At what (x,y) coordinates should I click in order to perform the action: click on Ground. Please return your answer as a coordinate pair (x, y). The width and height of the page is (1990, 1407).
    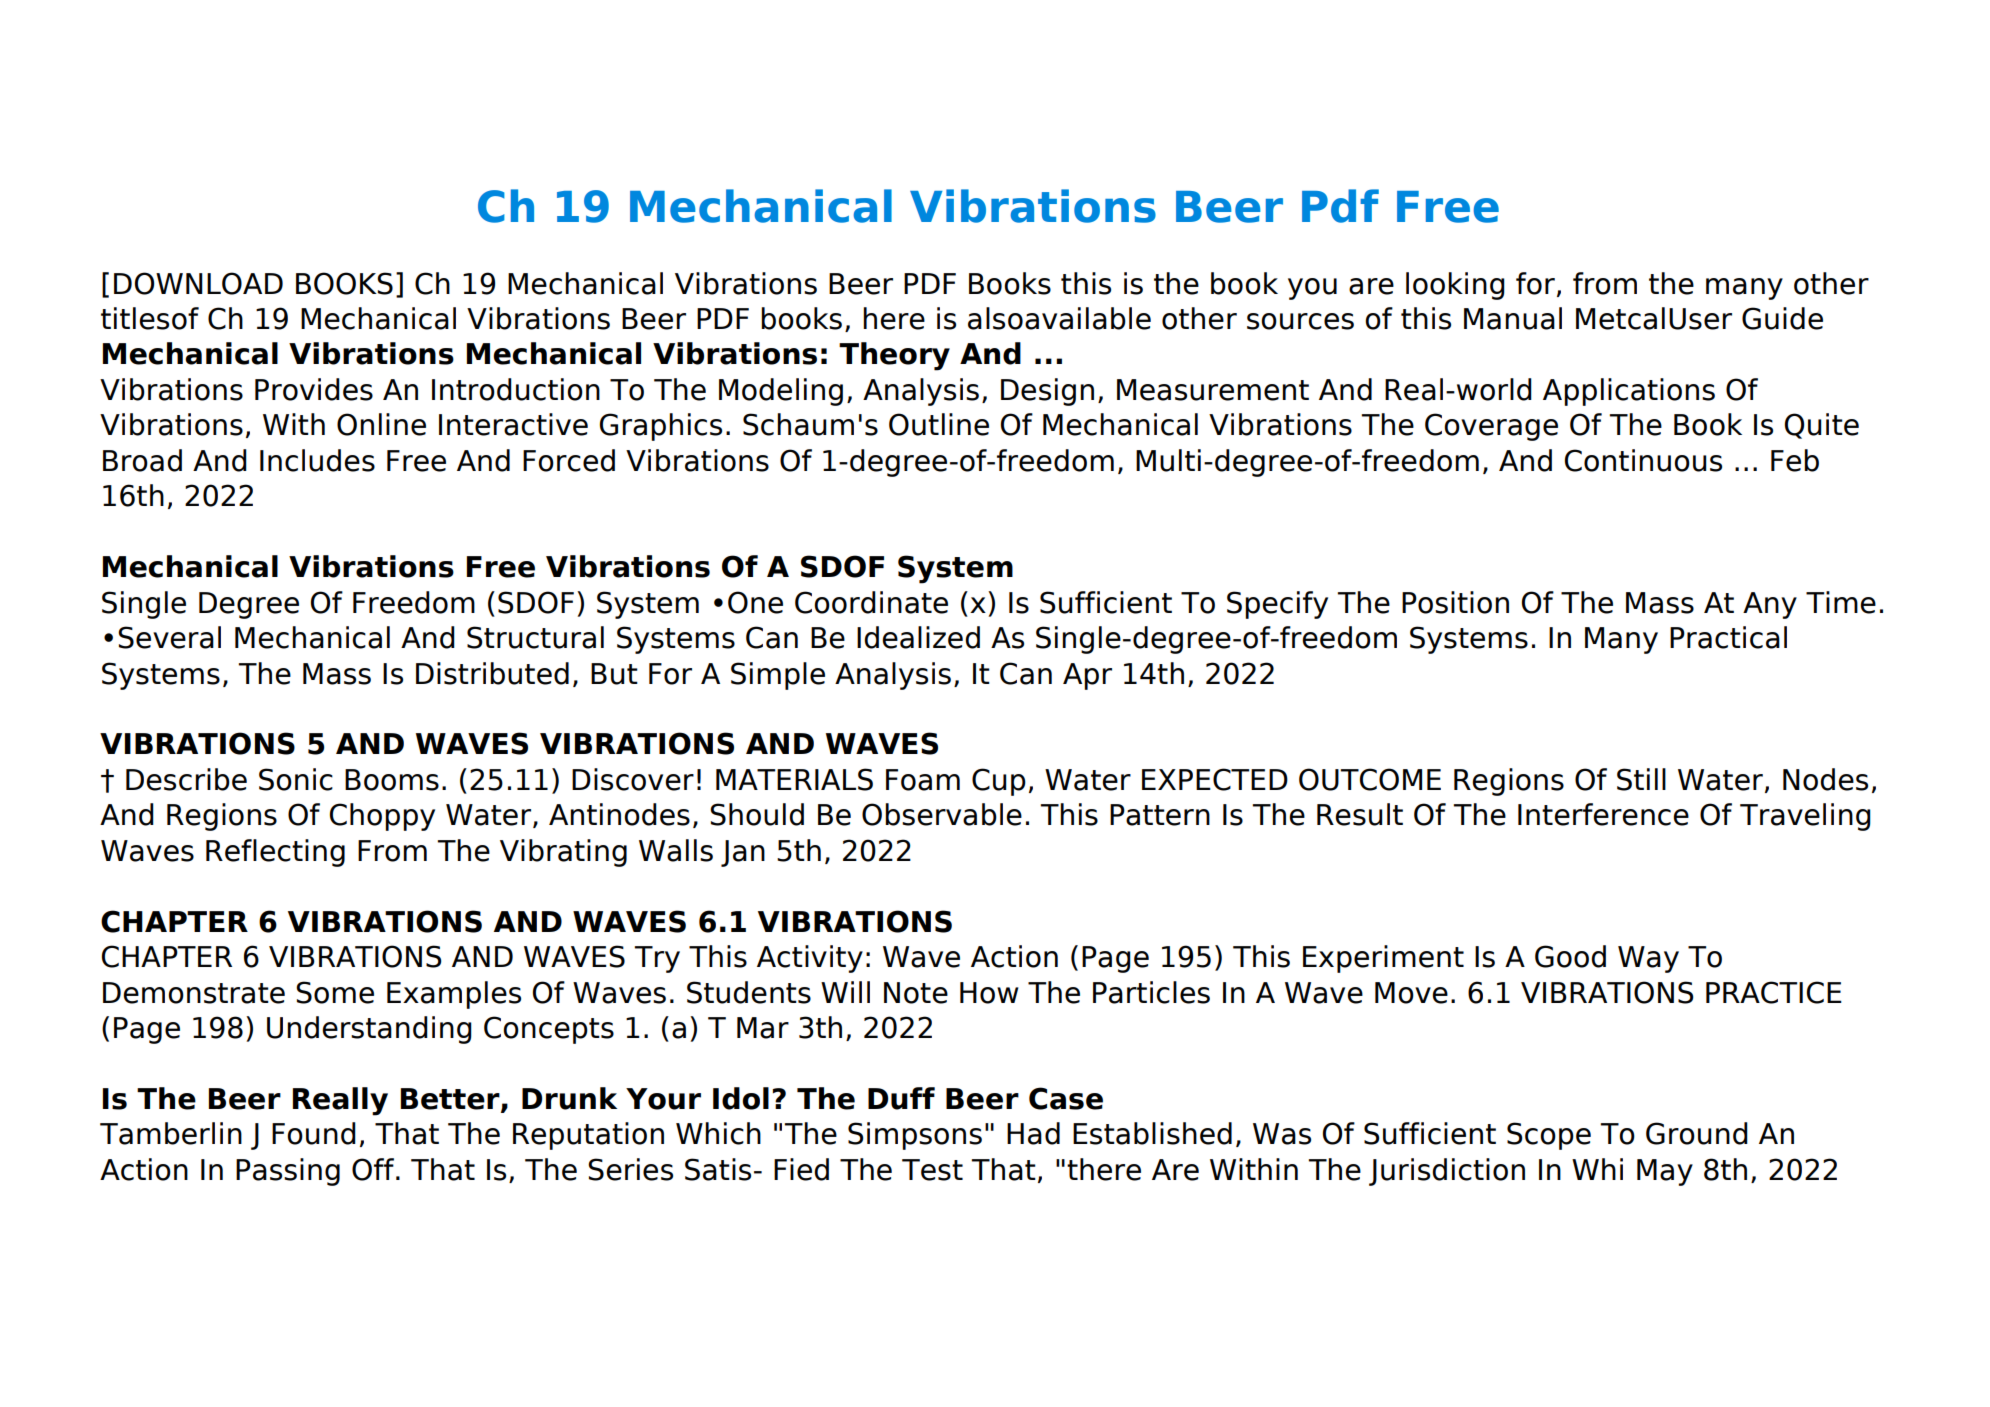
    Looking at the image, I should click on (1697, 1133).
